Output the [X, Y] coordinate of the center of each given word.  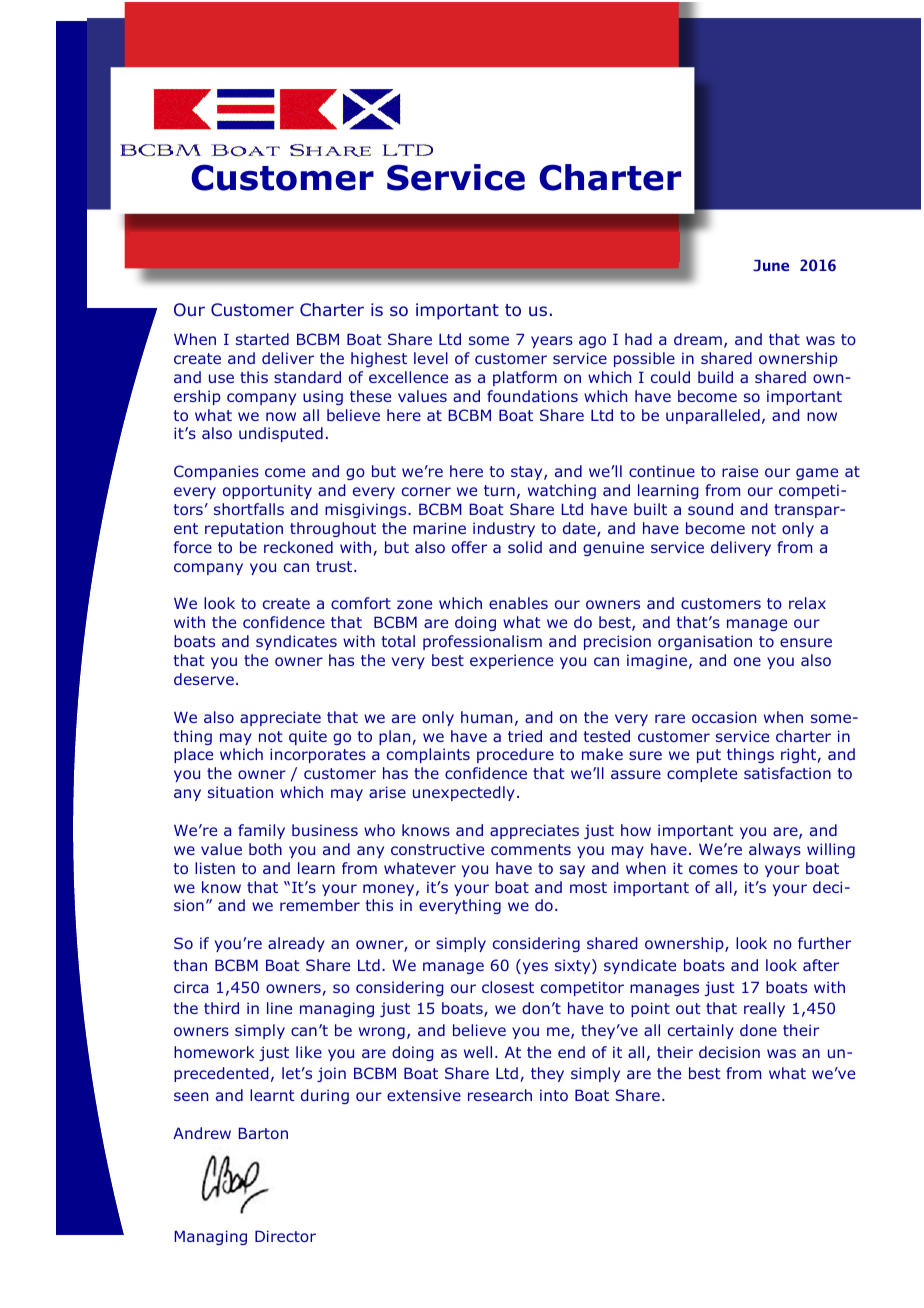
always [775, 850]
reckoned [298, 547]
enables [518, 603]
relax [807, 603]
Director [285, 1236]
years [552, 342]
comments [531, 849]
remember [320, 905]
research [500, 1095]
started [262, 339]
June [771, 266]
